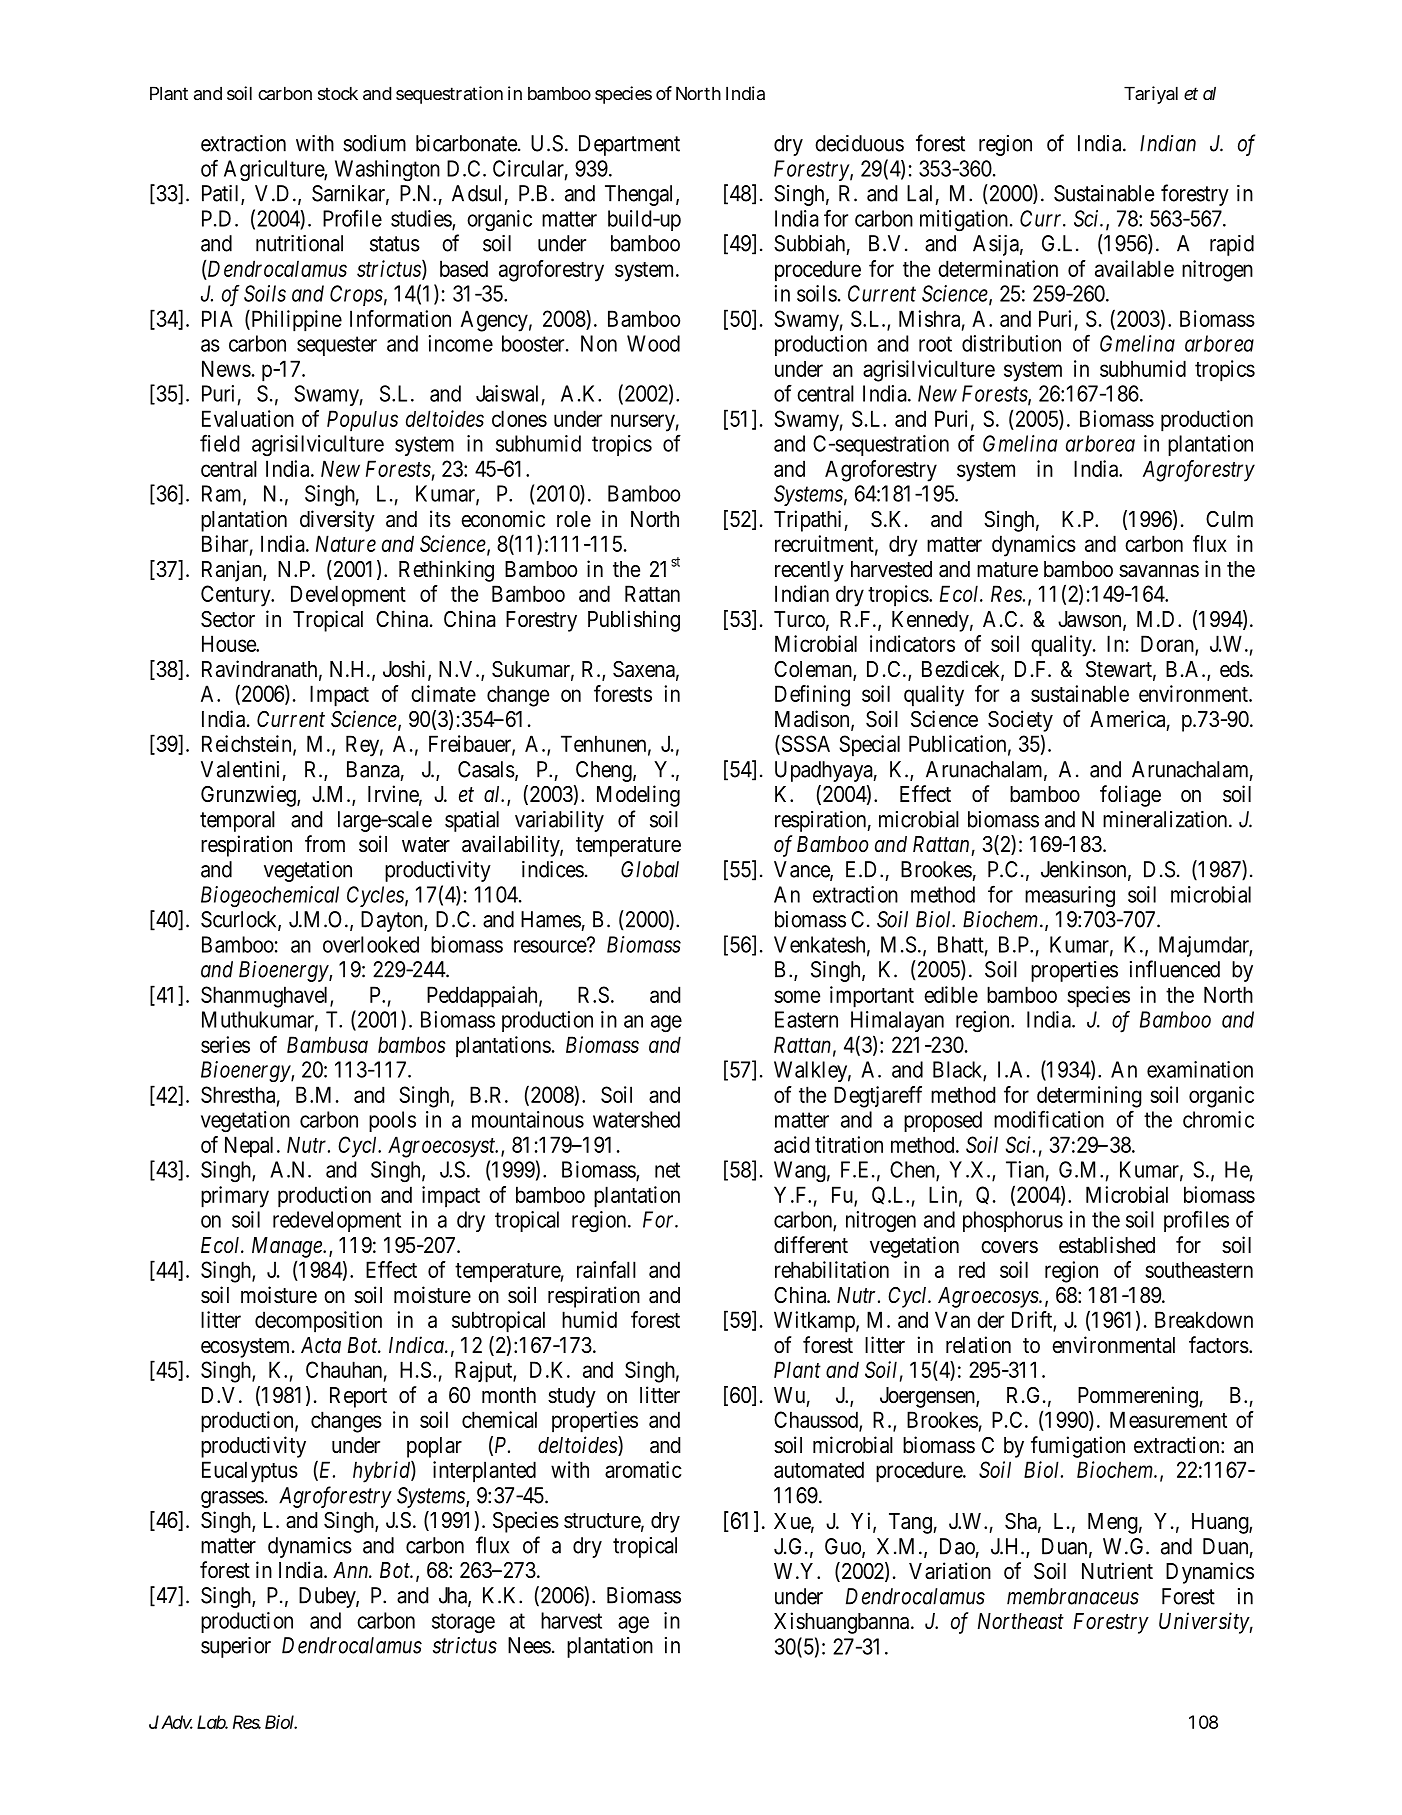 Image resolution: width=1402 pixels, height=1815 pixels. What do you see at coordinates (1070, 897) in the document?
I see `measuring` at bounding box center [1070, 897].
